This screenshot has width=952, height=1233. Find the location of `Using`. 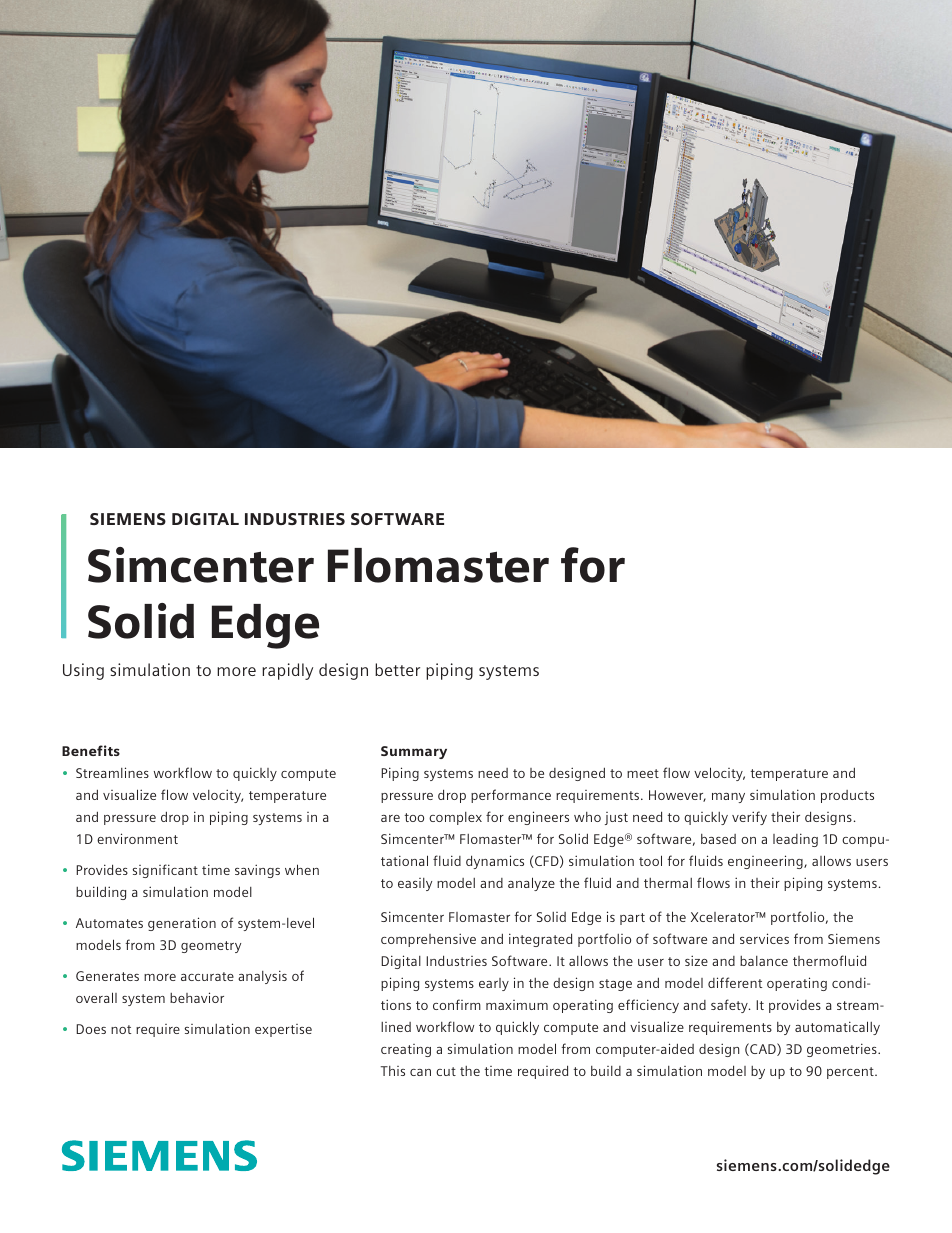

Using is located at coordinates (83, 671).
